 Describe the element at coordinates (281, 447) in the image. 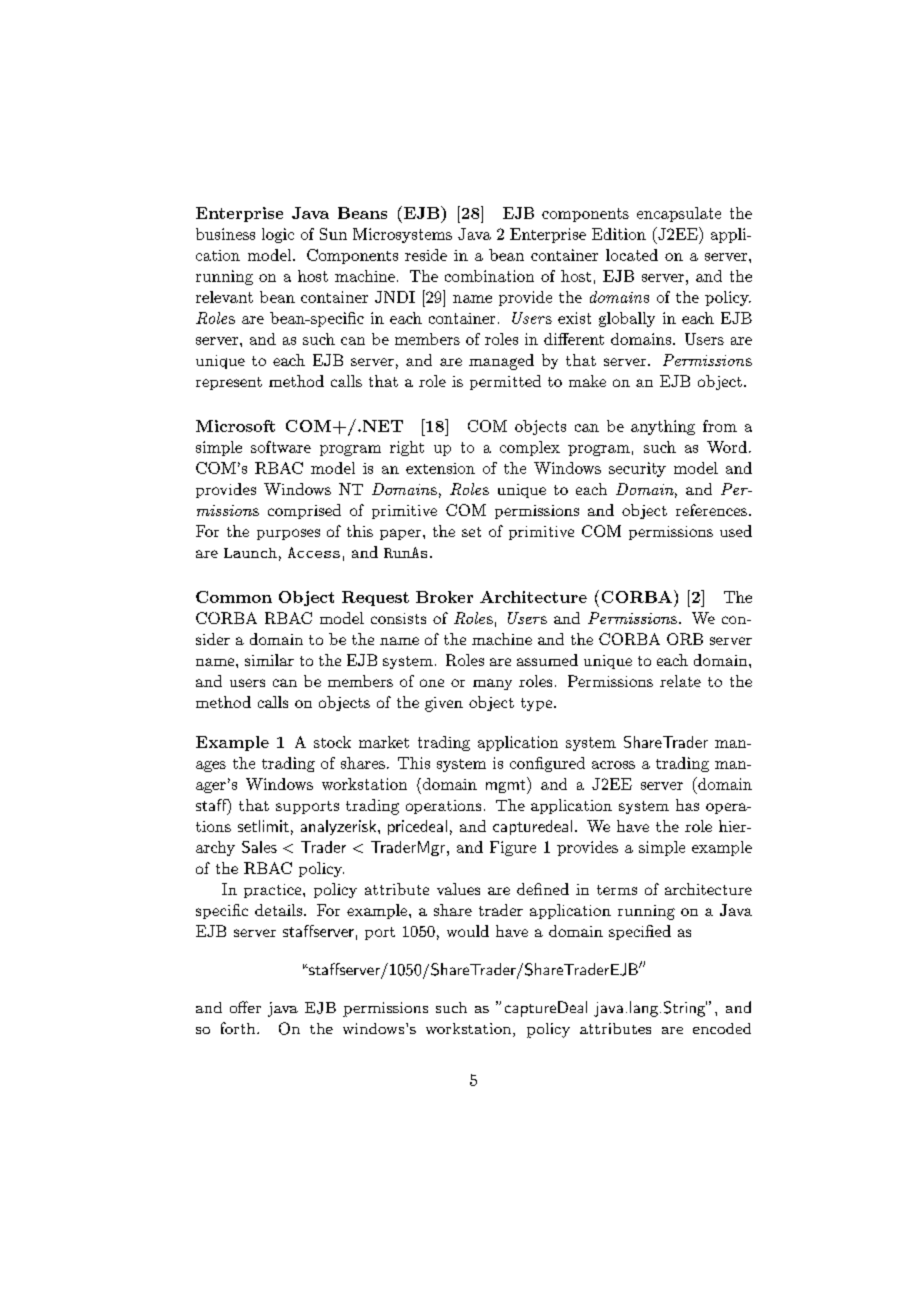

I see `software` at that location.
